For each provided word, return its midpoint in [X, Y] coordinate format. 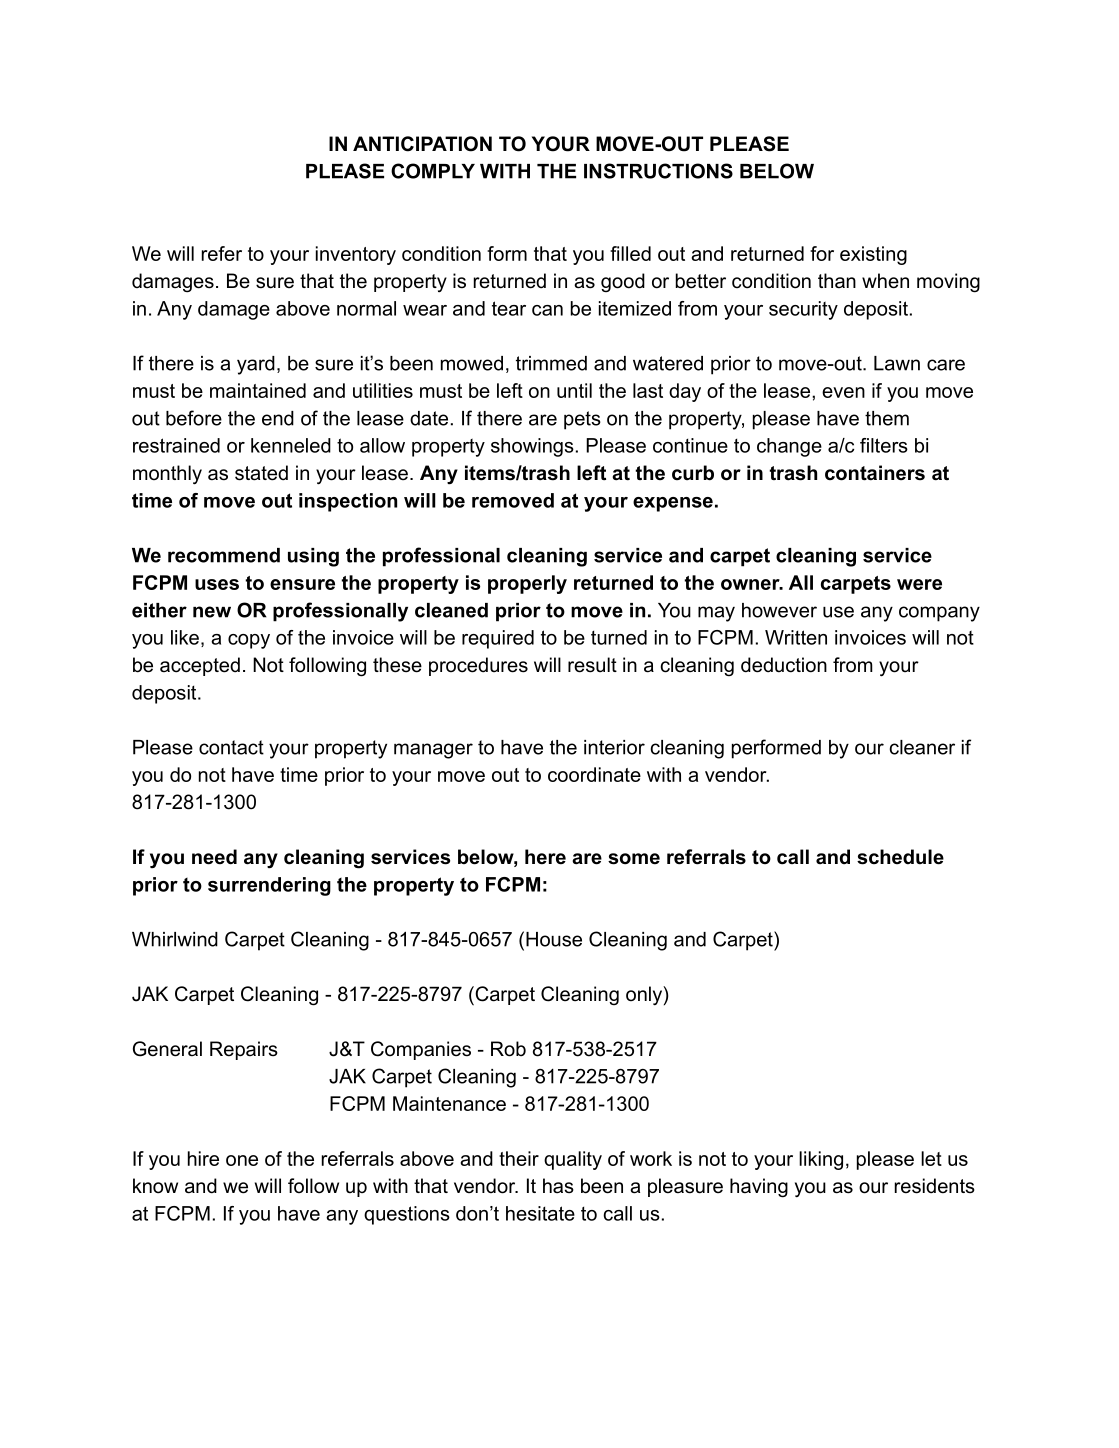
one [242, 1160]
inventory [356, 255]
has [558, 1186]
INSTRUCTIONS [658, 171]
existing [873, 255]
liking [821, 1160]
